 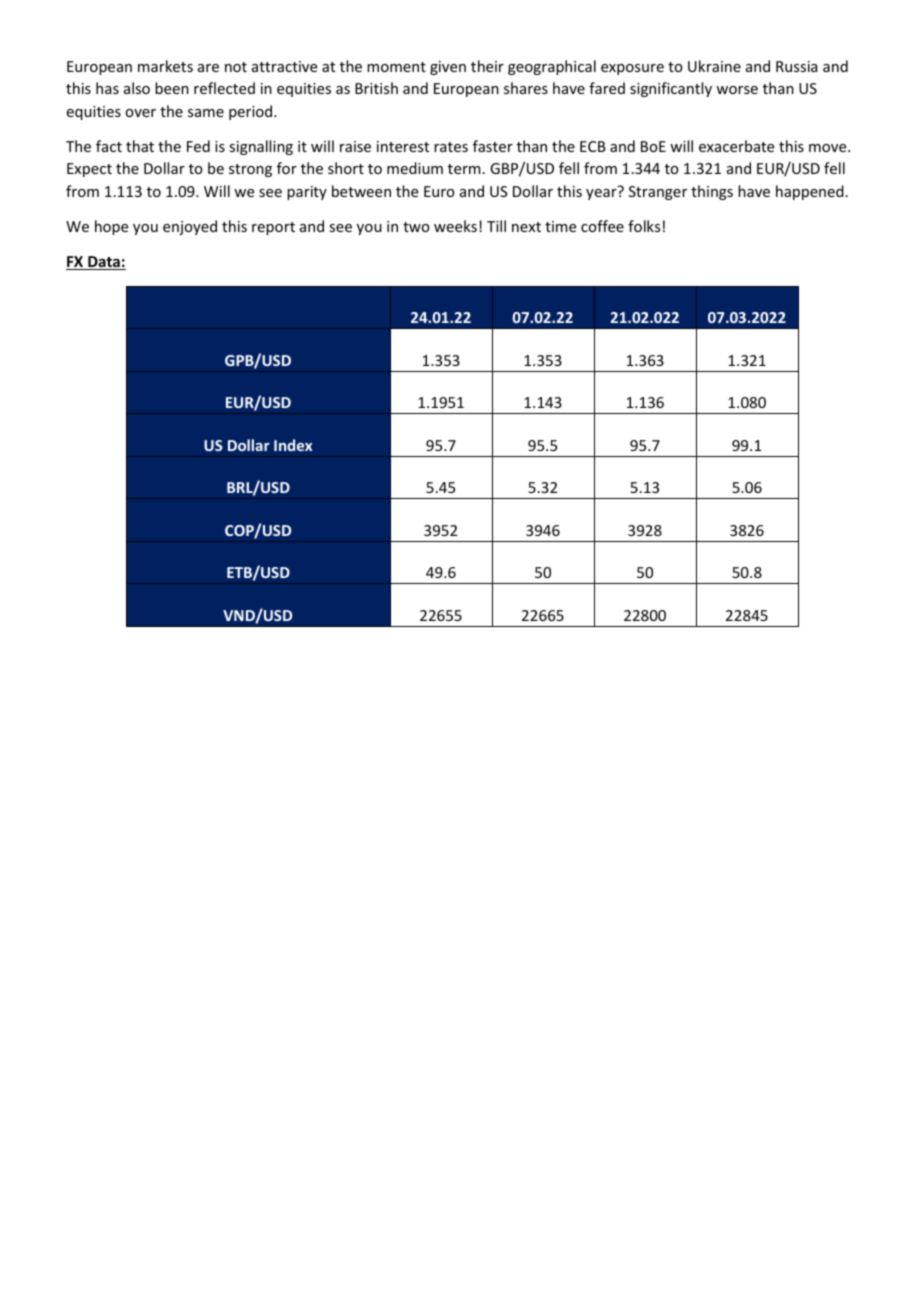 I want to click on Index, so click(x=293, y=445).
